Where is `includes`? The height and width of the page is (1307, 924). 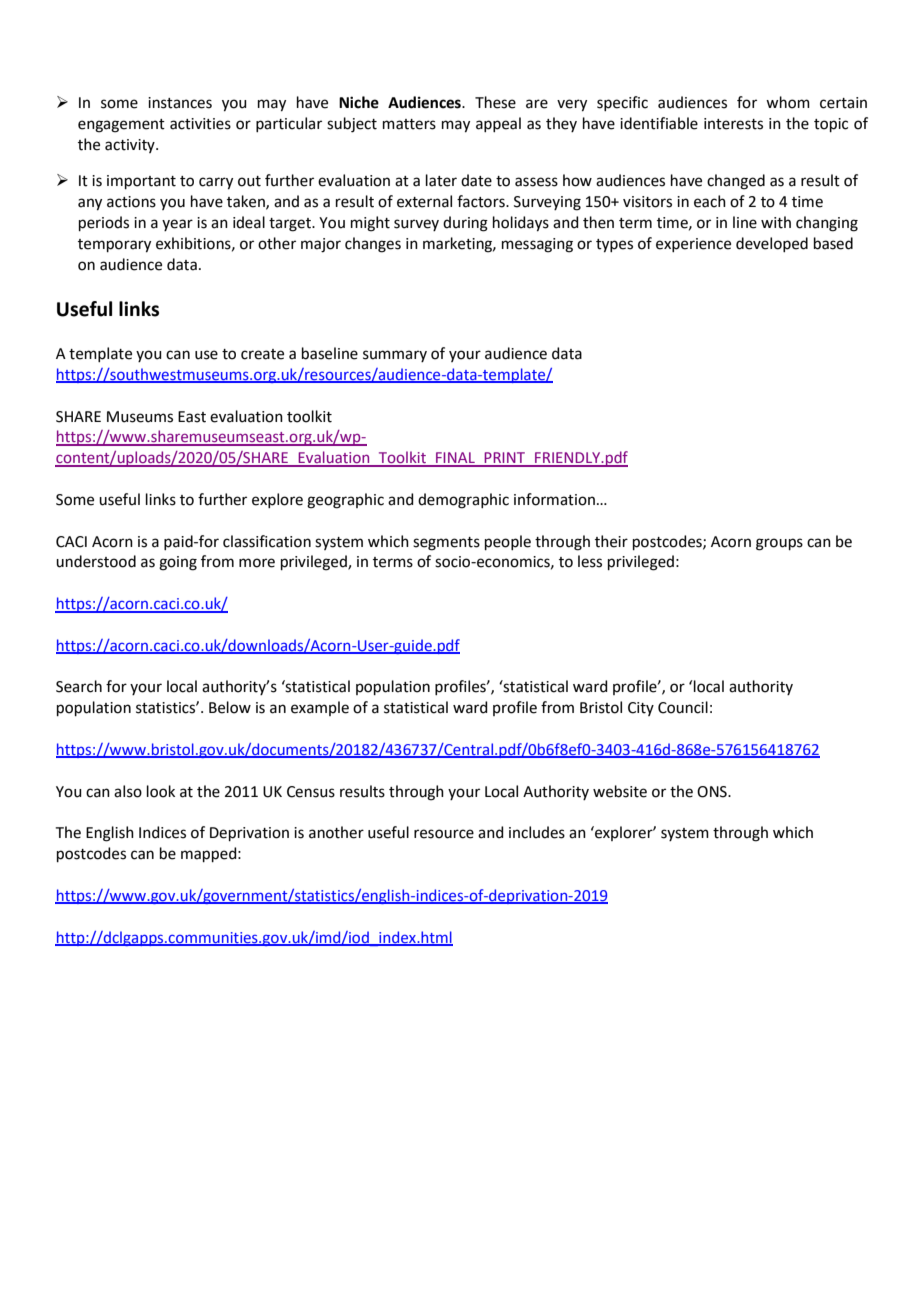 includes is located at coordinates (537, 832).
